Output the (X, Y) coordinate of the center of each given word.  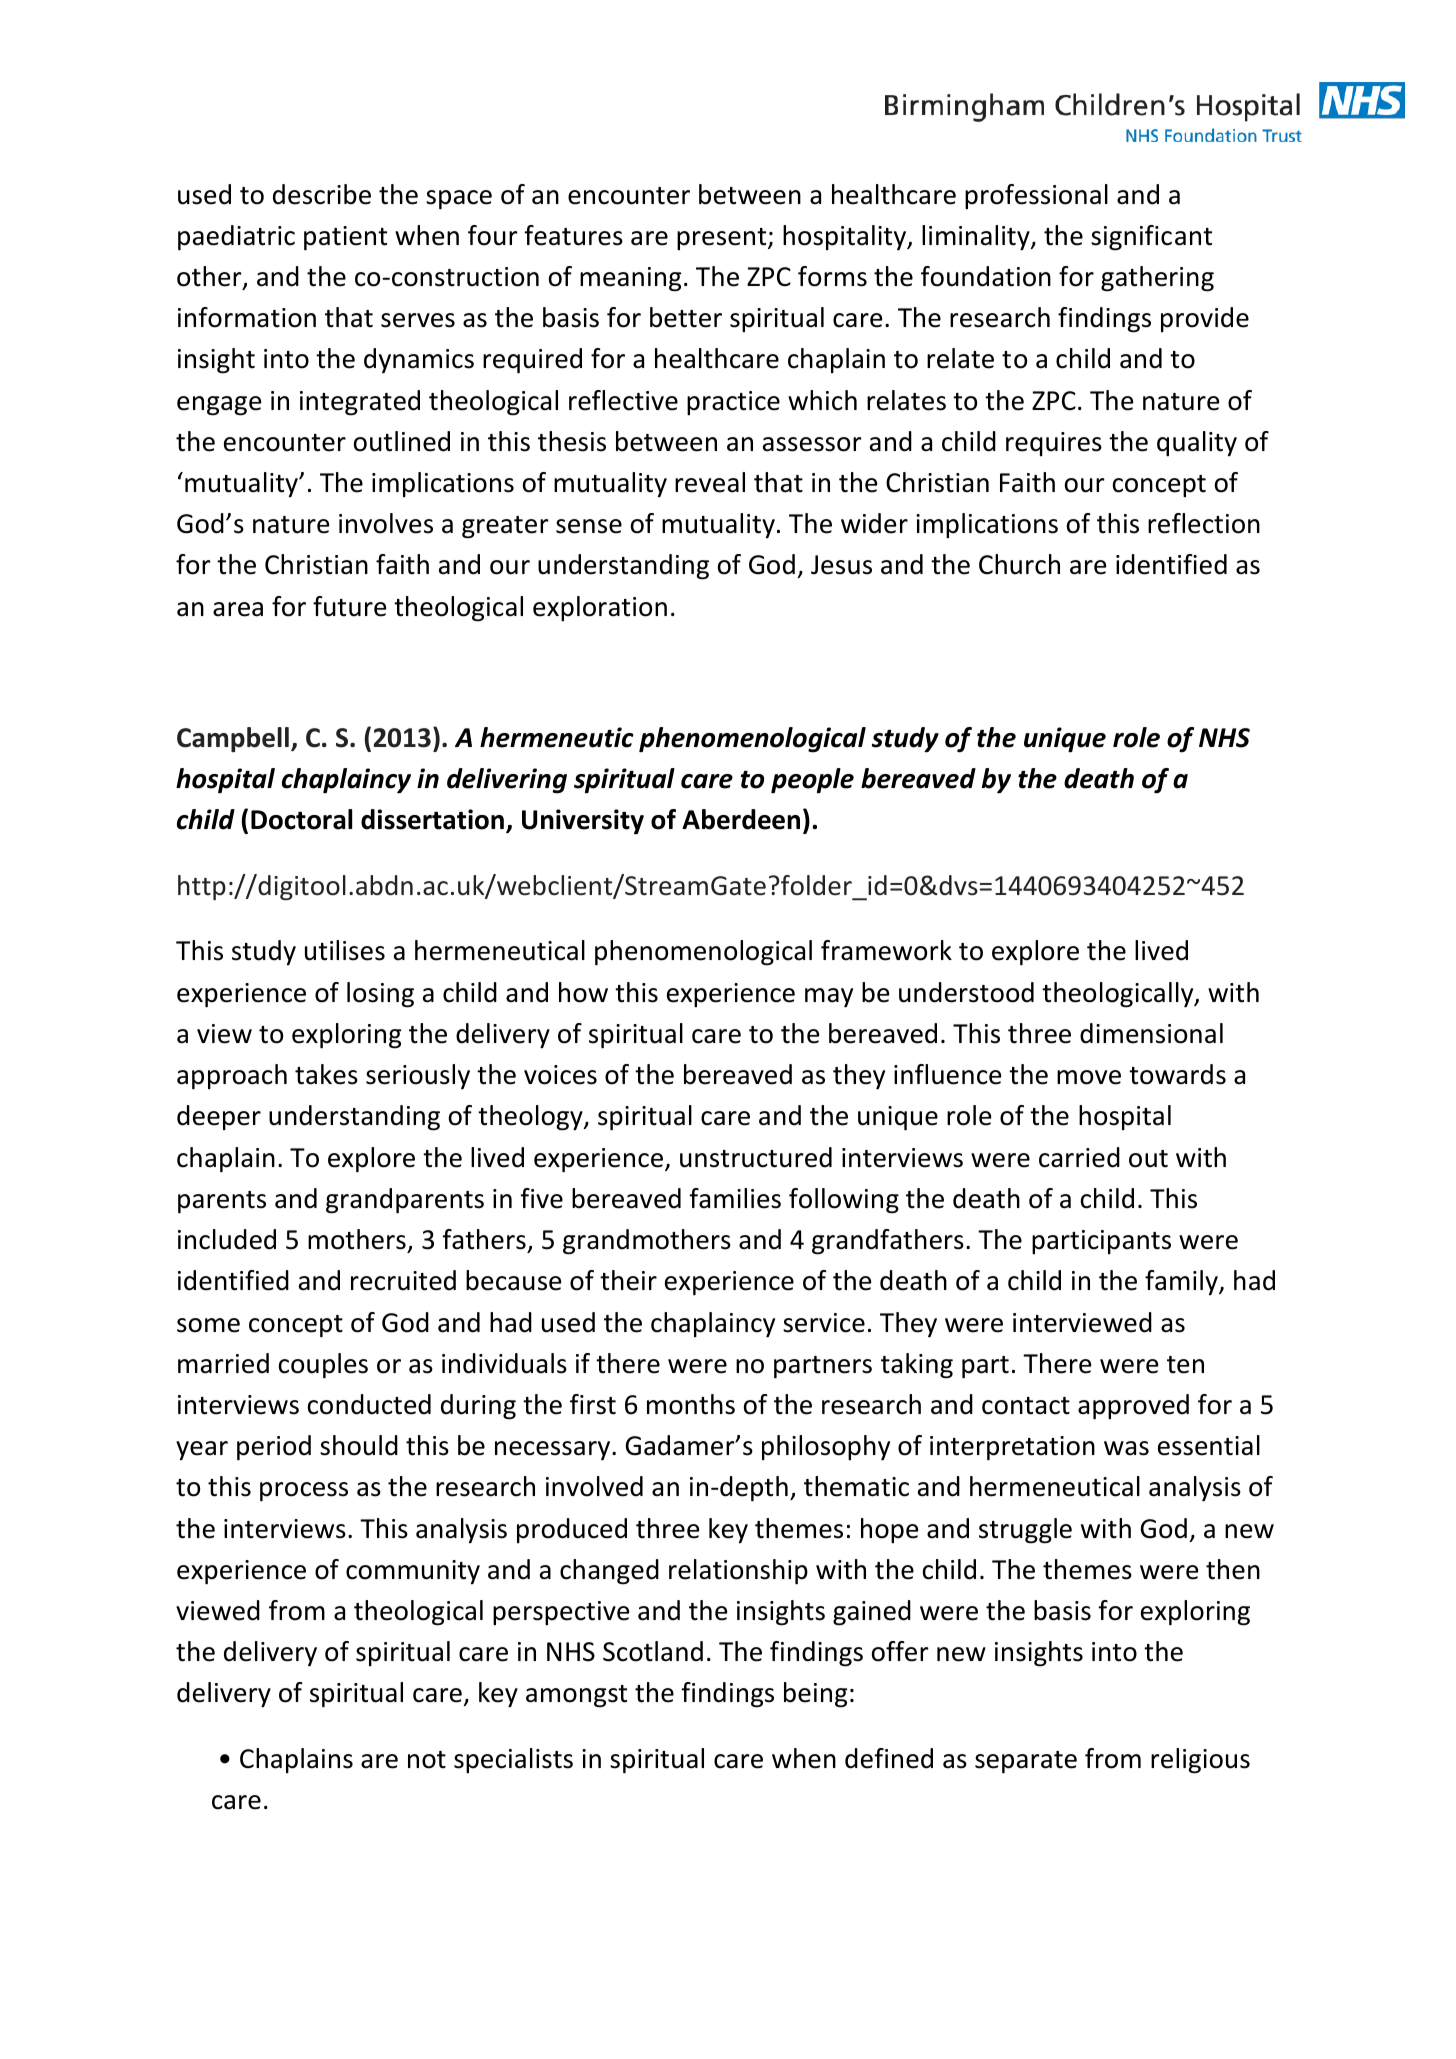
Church (1019, 564)
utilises (345, 950)
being (815, 1695)
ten (1185, 1365)
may (829, 998)
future (349, 606)
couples (323, 1366)
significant (1151, 238)
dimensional (1151, 1033)
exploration (600, 609)
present (723, 239)
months (691, 1404)
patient (345, 238)
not (427, 1760)
